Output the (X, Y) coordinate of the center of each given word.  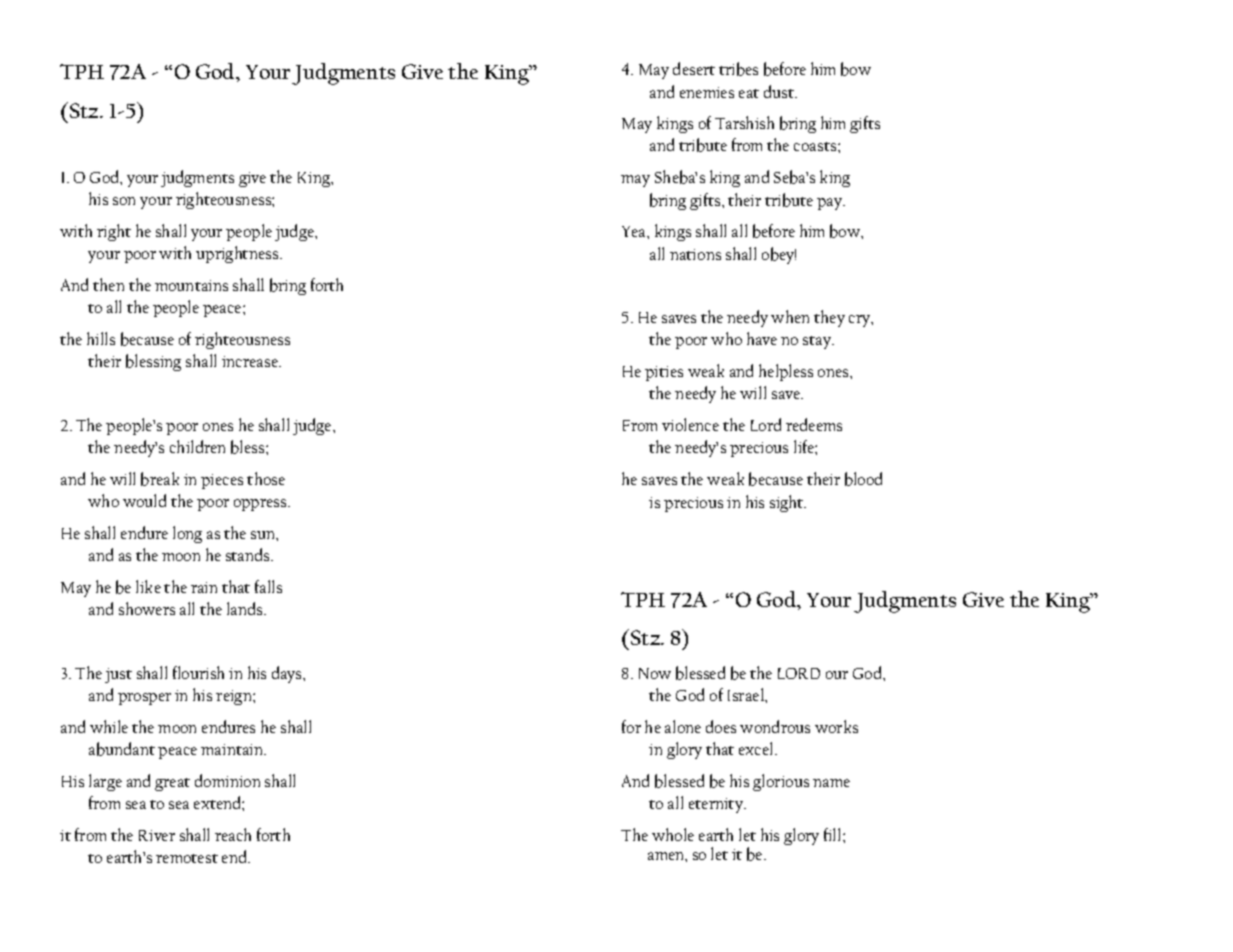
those (266, 478)
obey (779, 255)
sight (788, 503)
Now (655, 673)
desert (694, 68)
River (157, 835)
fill (834, 834)
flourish (198, 672)
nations (695, 254)
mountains (191, 285)
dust (780, 91)
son (124, 201)
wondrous (775, 726)
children (197, 446)
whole (673, 834)
